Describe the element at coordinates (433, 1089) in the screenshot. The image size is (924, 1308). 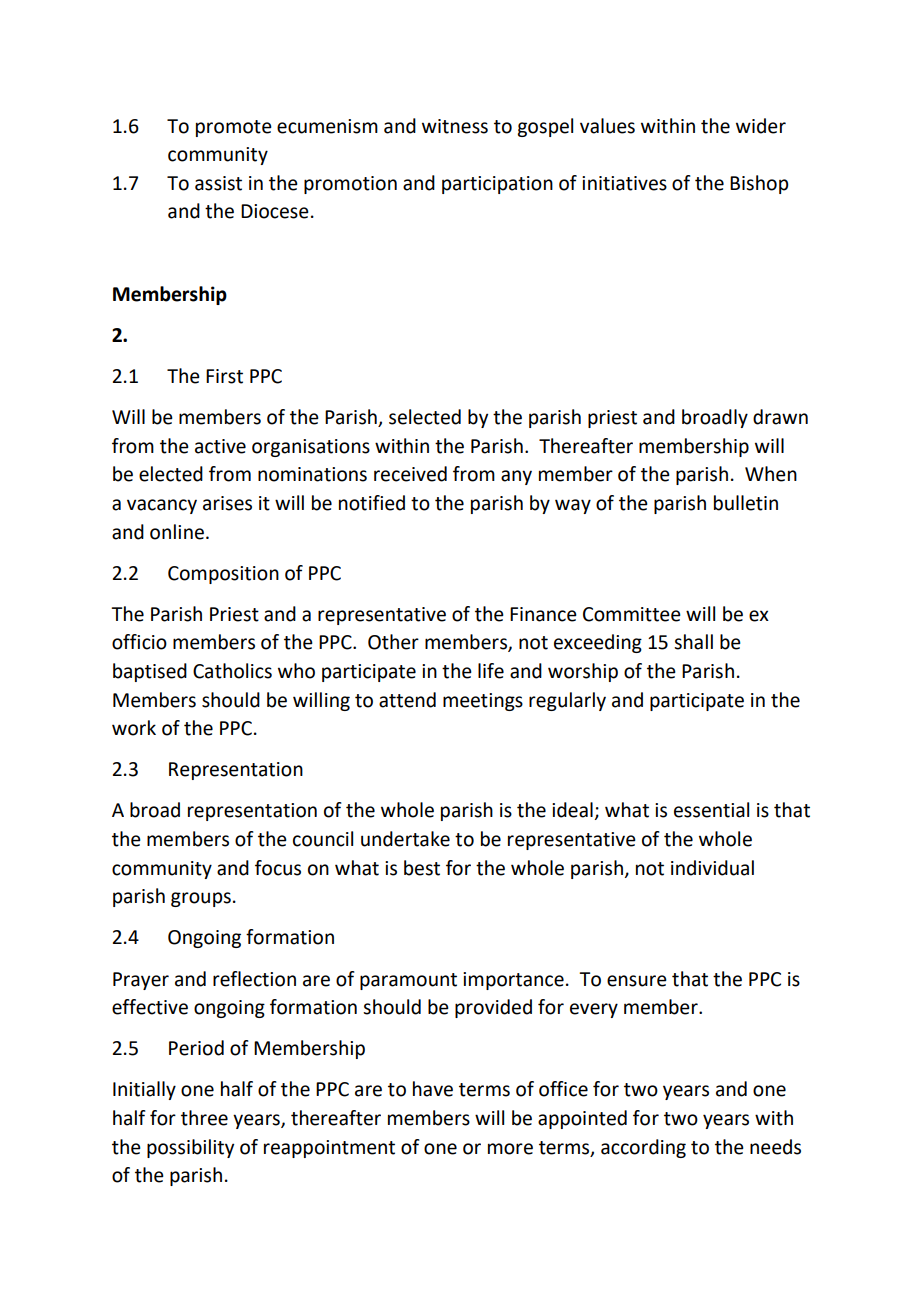
I see `have` at that location.
